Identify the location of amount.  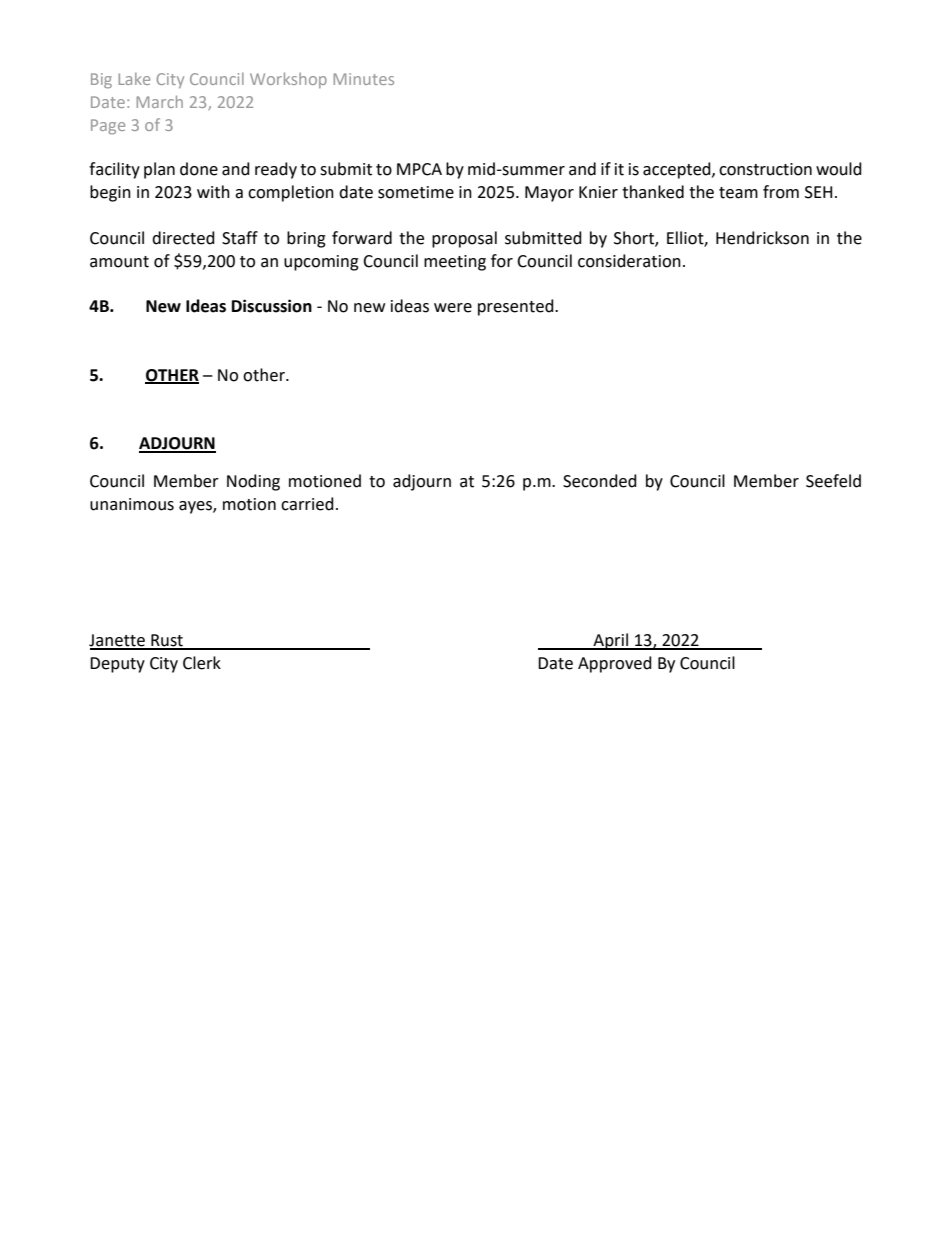
(119, 262).
